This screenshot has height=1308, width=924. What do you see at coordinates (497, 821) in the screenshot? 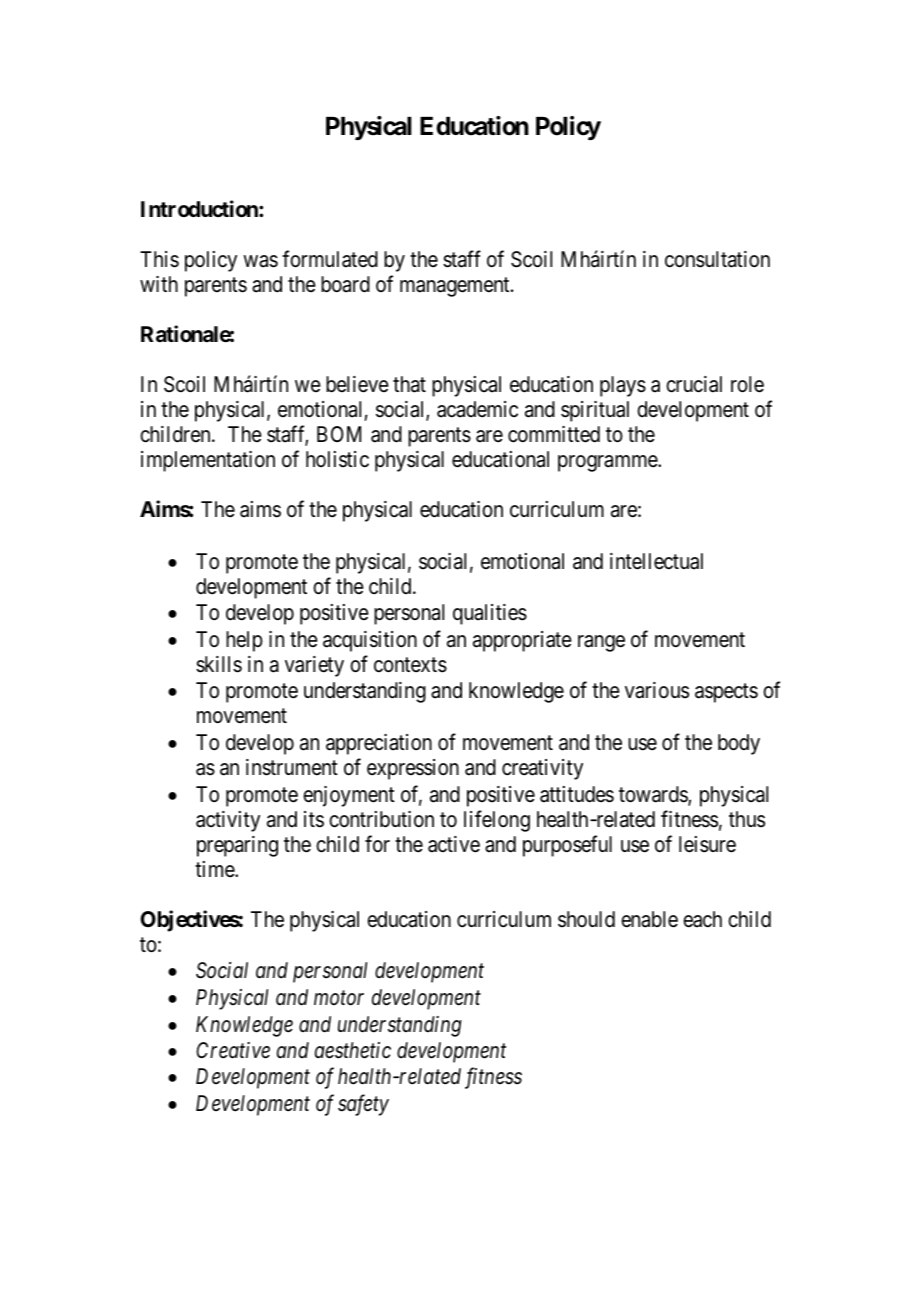
I see `lifelong` at bounding box center [497, 821].
